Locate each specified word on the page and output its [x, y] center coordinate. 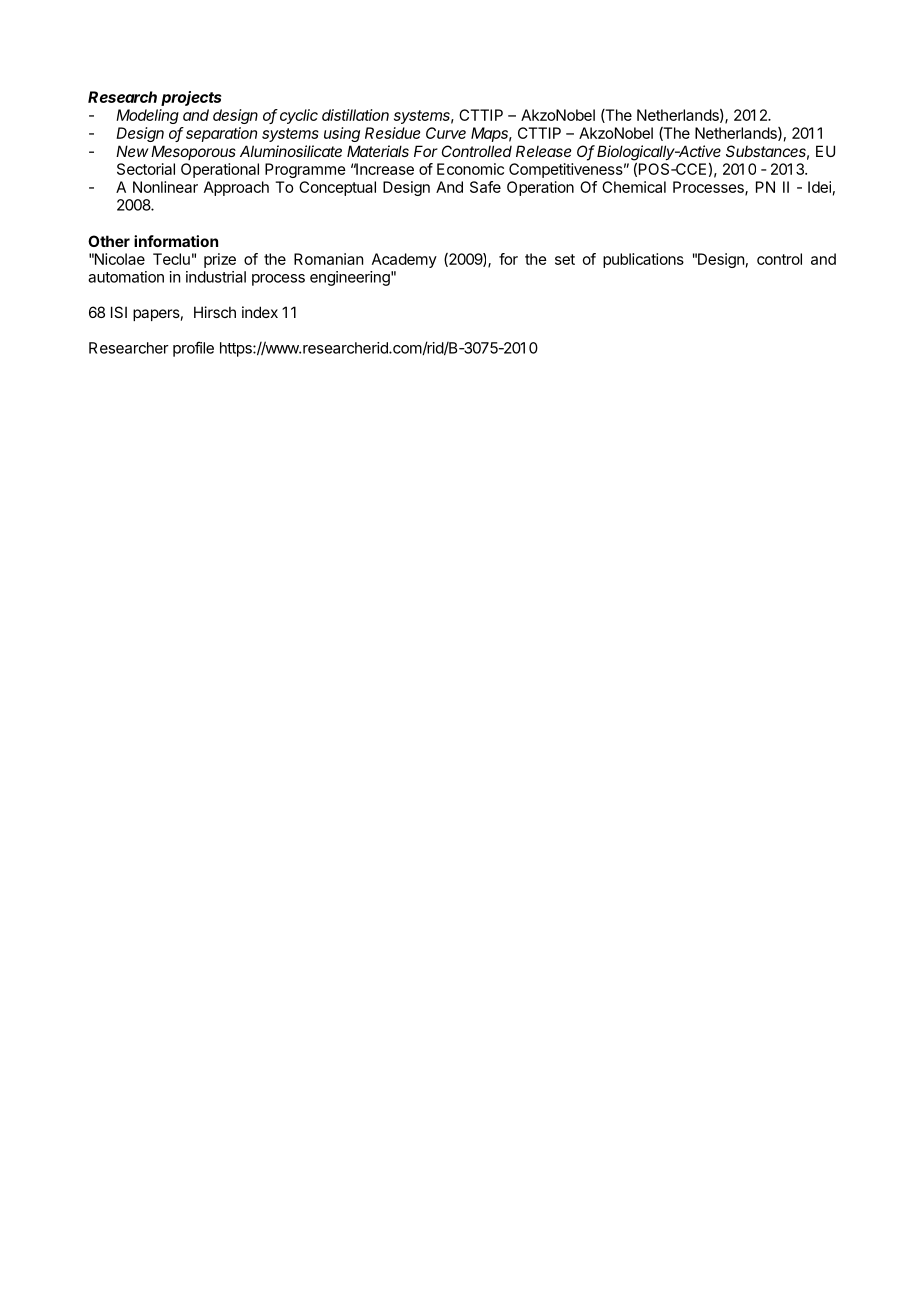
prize [220, 260]
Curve [446, 133]
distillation [355, 115]
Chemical [634, 187]
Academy [404, 260]
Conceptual [337, 188]
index [260, 312]
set [565, 259]
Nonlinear [165, 187]
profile [193, 349]
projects [191, 98]
